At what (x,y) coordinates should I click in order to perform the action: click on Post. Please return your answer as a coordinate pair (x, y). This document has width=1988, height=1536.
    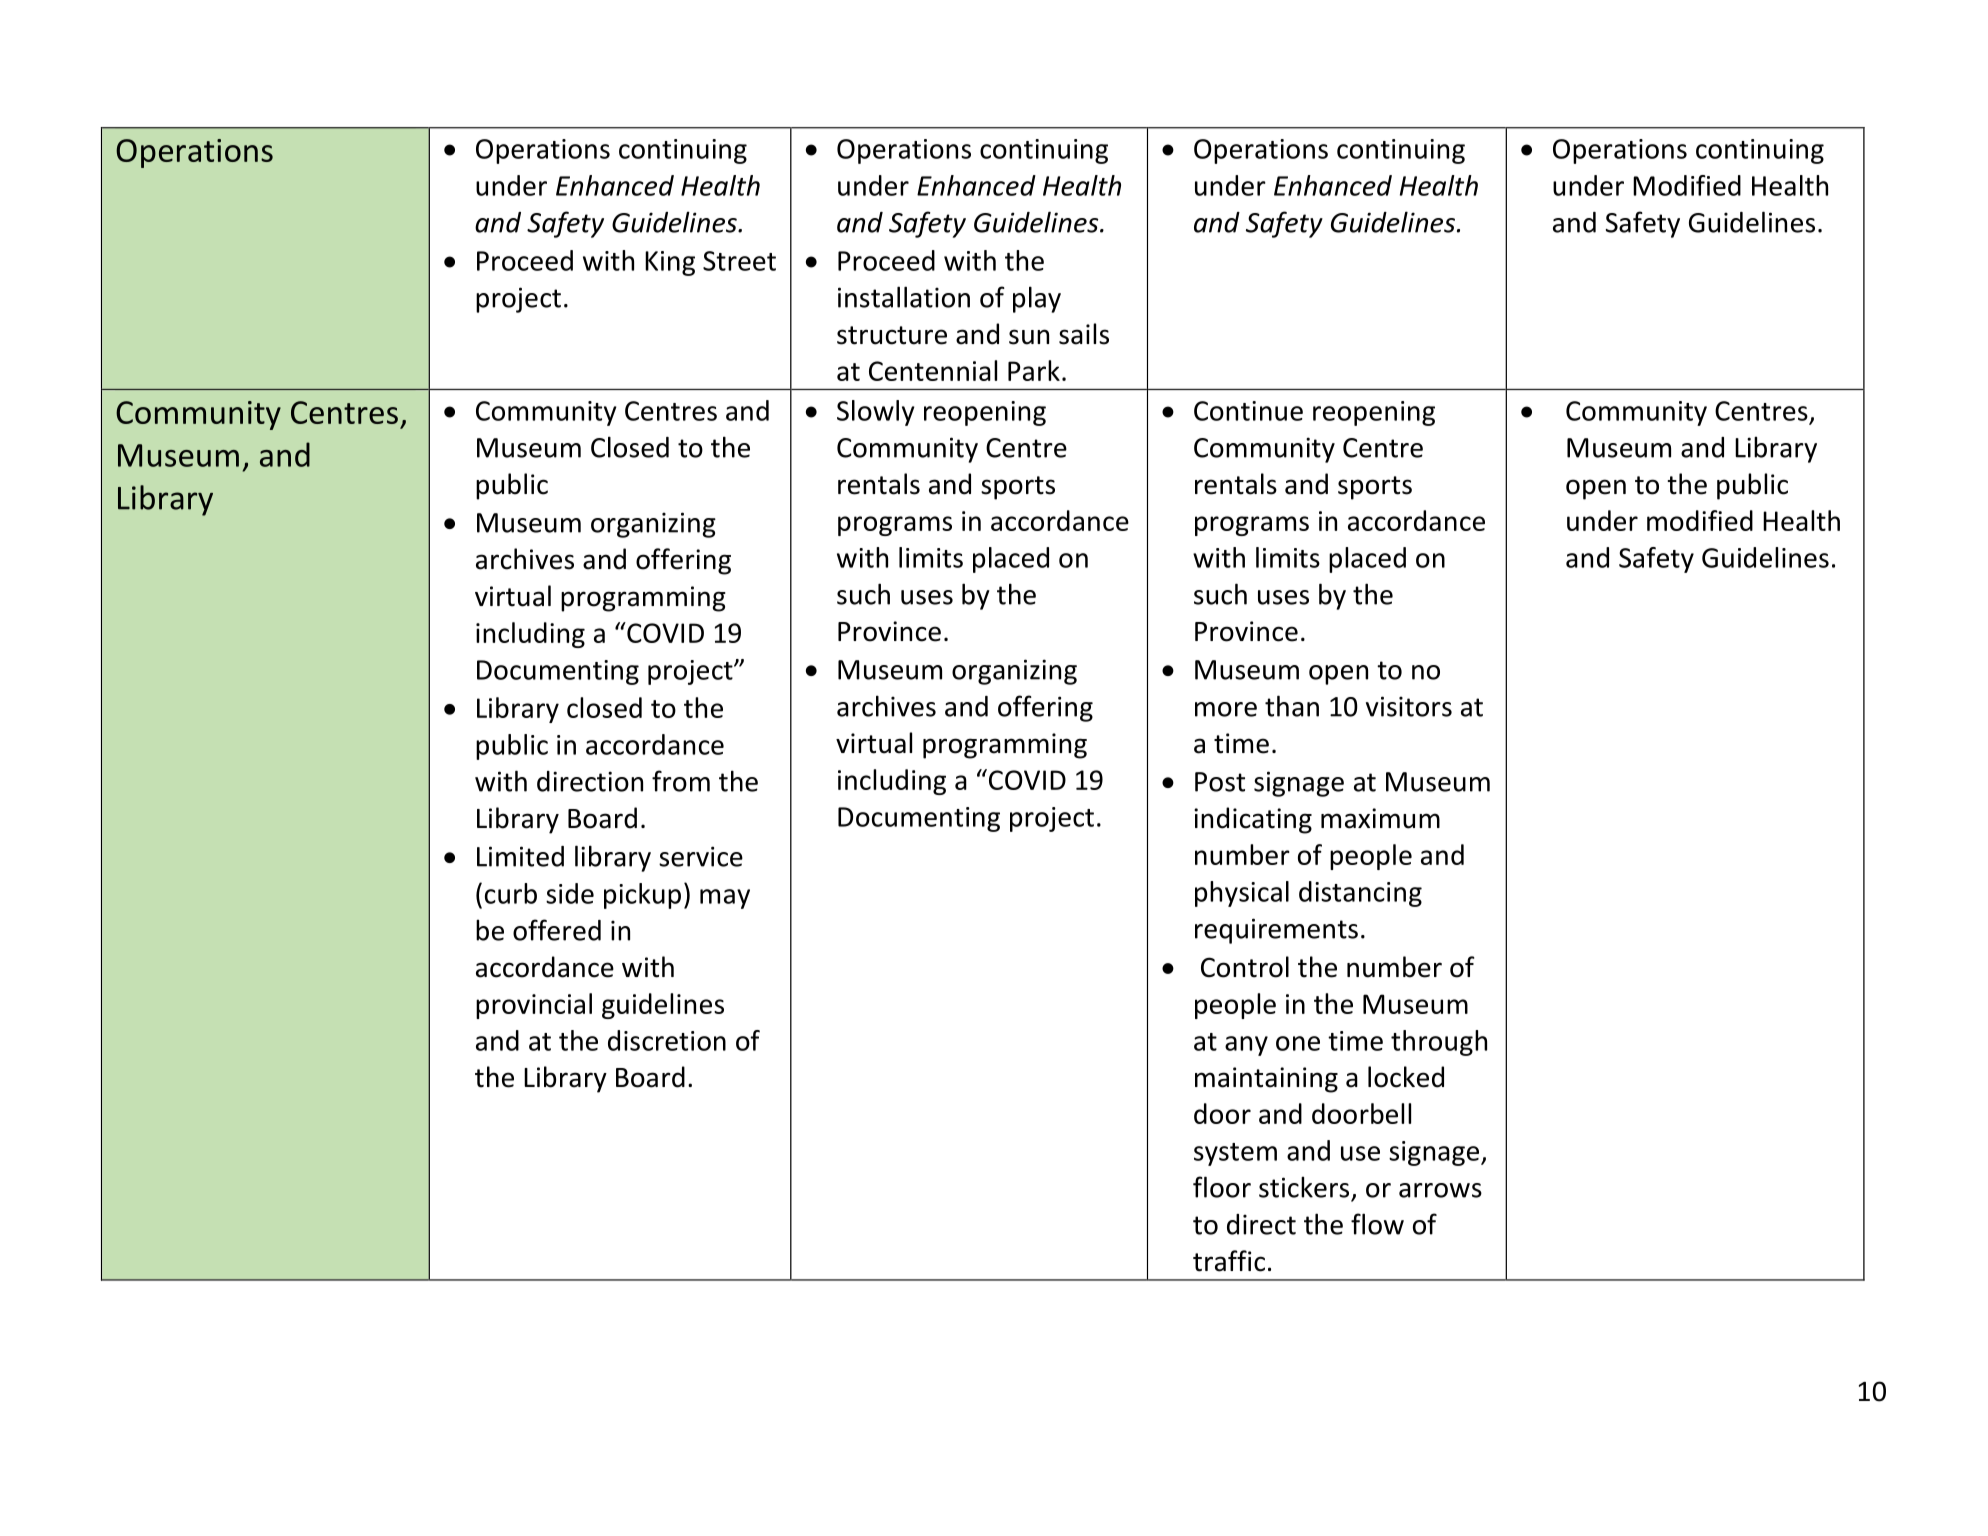
    Looking at the image, I should click on (1220, 782).
